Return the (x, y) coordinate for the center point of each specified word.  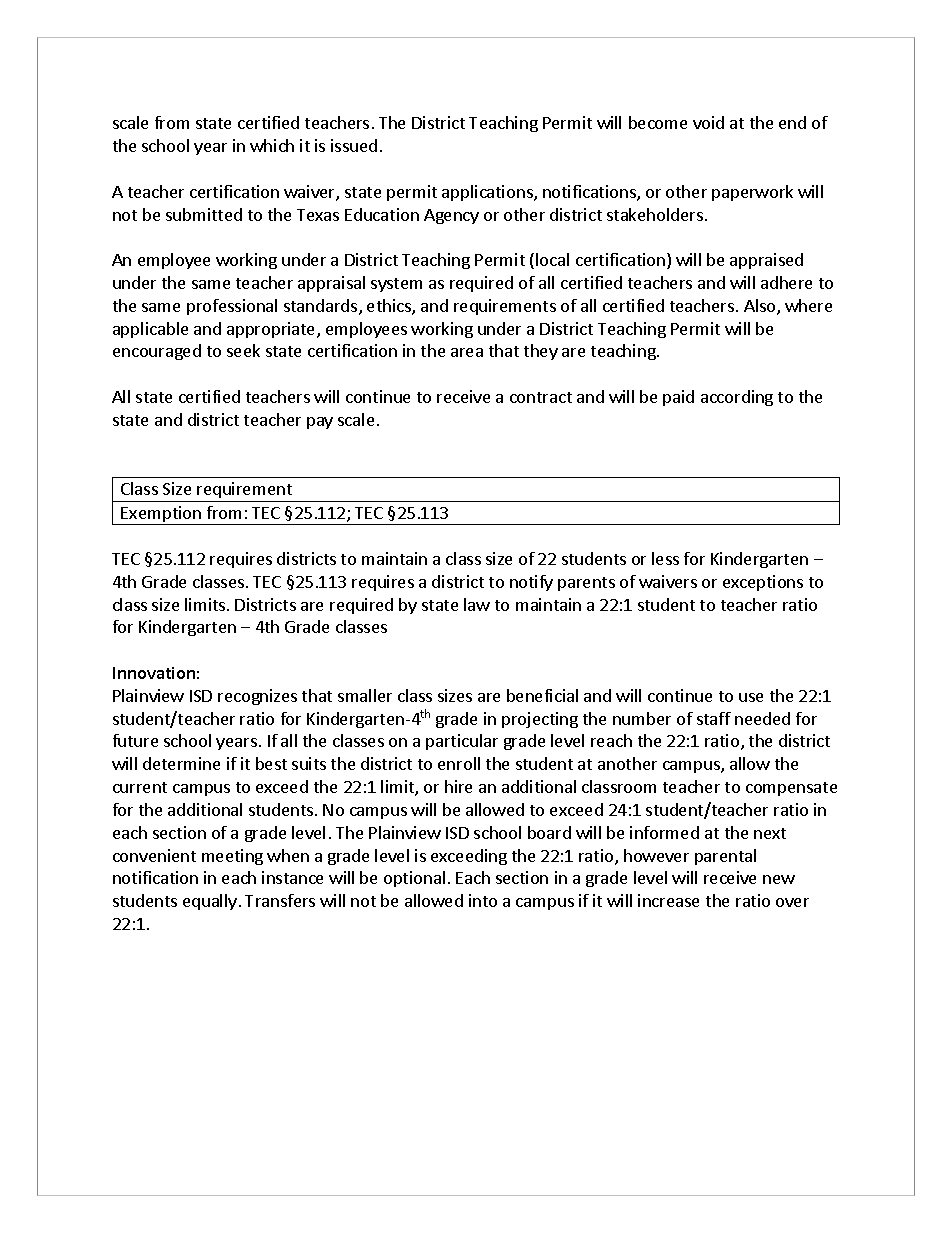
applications (488, 193)
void (708, 122)
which (272, 145)
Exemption (161, 515)
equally (210, 902)
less (665, 558)
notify (531, 583)
